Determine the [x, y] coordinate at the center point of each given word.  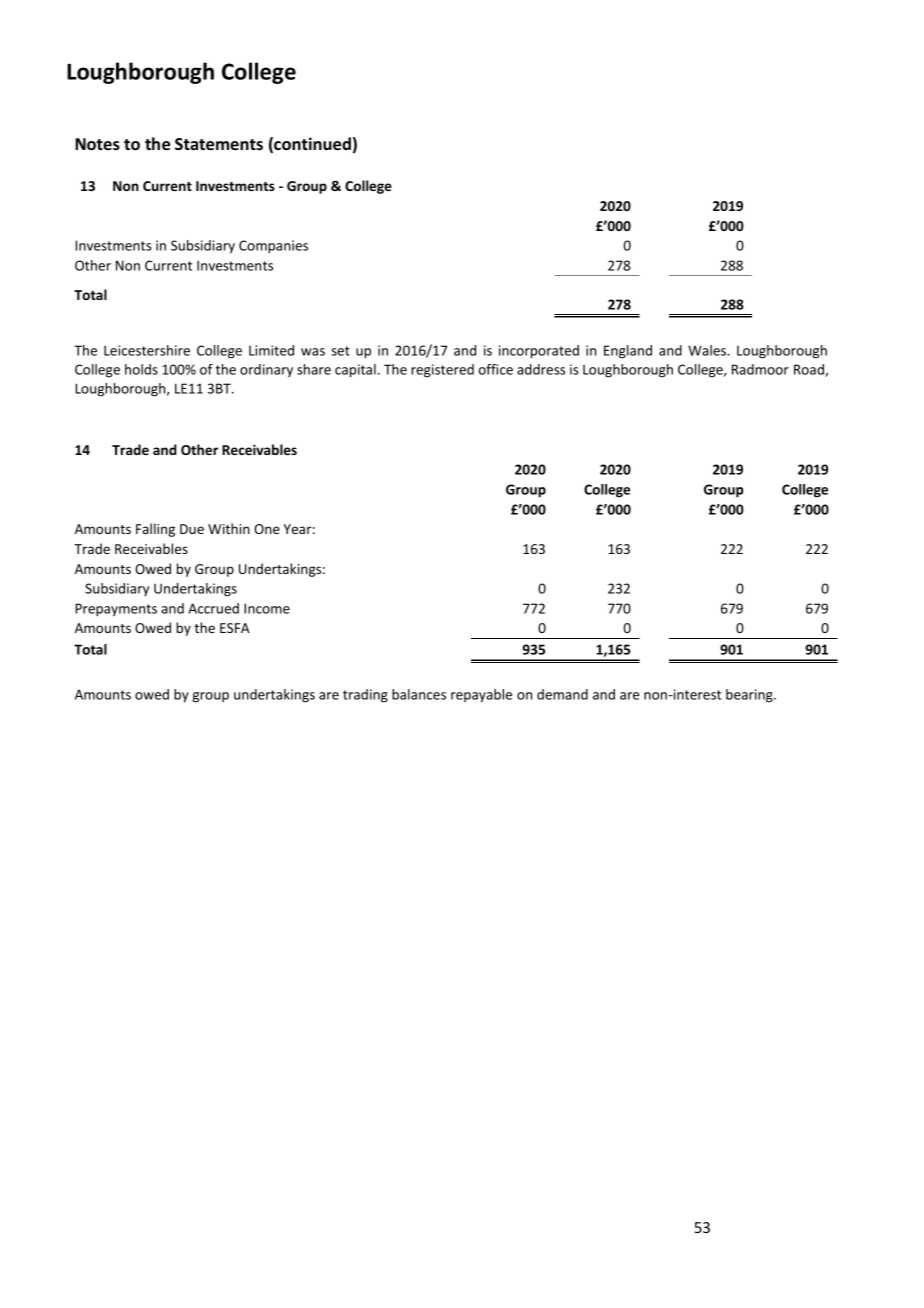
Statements [219, 144]
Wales [708, 350]
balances [419, 694]
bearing [750, 696]
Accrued [213, 608]
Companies [273, 247]
